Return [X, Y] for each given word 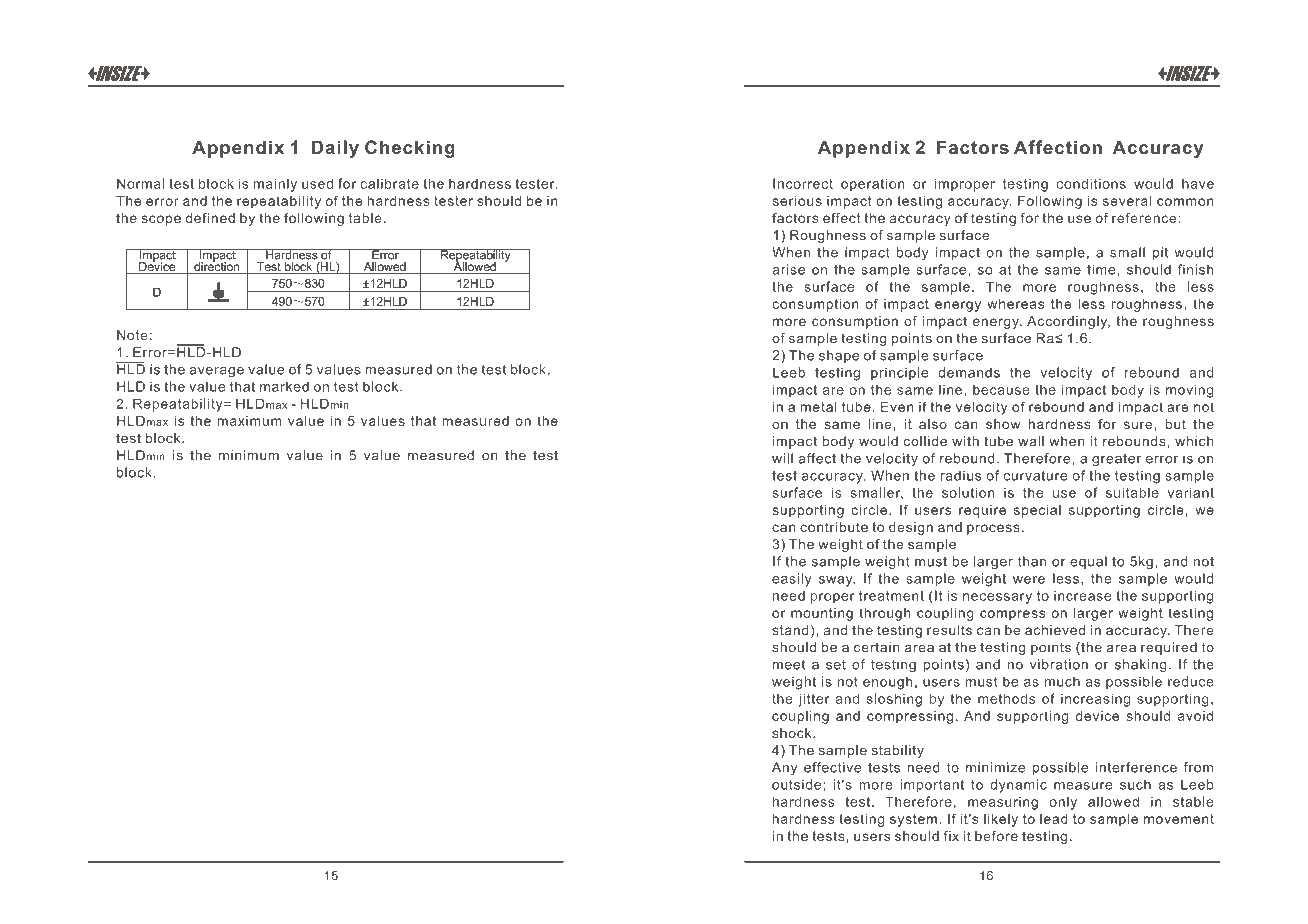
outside [798, 784]
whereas [1016, 304]
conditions [1091, 183]
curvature [1035, 476]
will [782, 458]
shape [839, 356]
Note [132, 335]
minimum [249, 455]
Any [784, 769]
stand [790, 630]
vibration [1059, 664]
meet [788, 665]
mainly [275, 185]
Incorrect [803, 183]
